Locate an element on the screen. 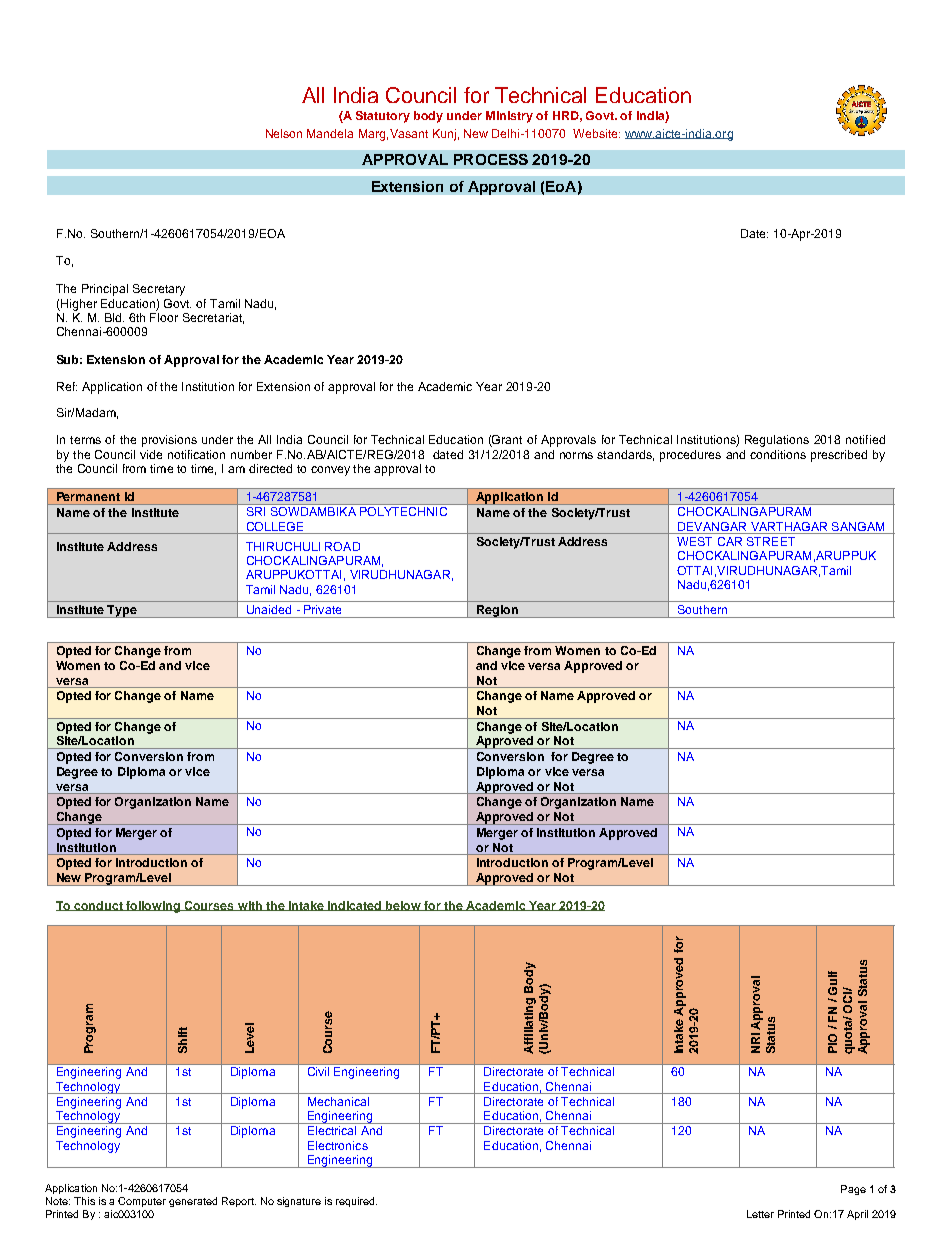  Kunj is located at coordinates (444, 135).
